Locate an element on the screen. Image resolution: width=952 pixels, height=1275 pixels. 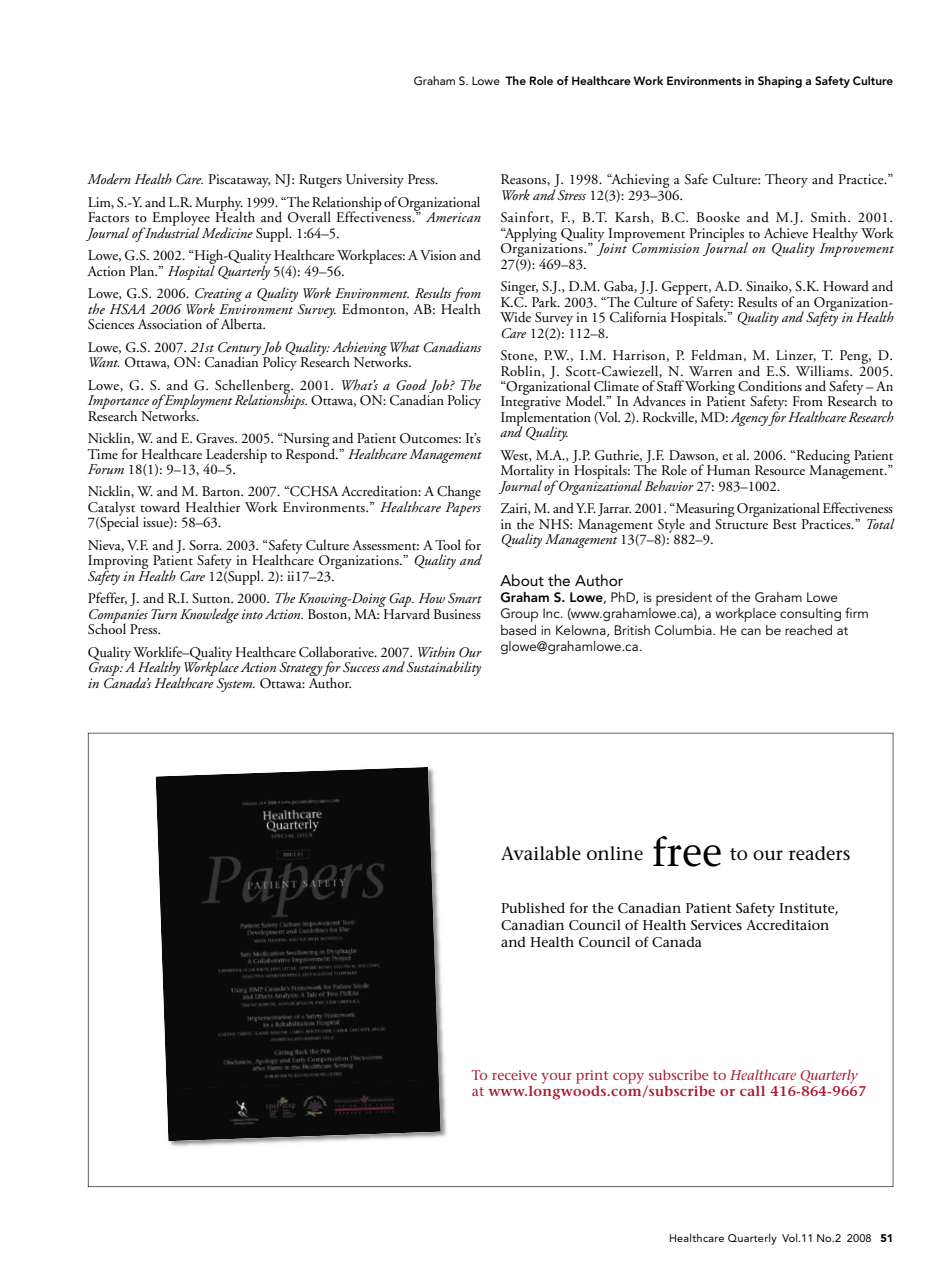
Williams is located at coordinates (823, 370).
